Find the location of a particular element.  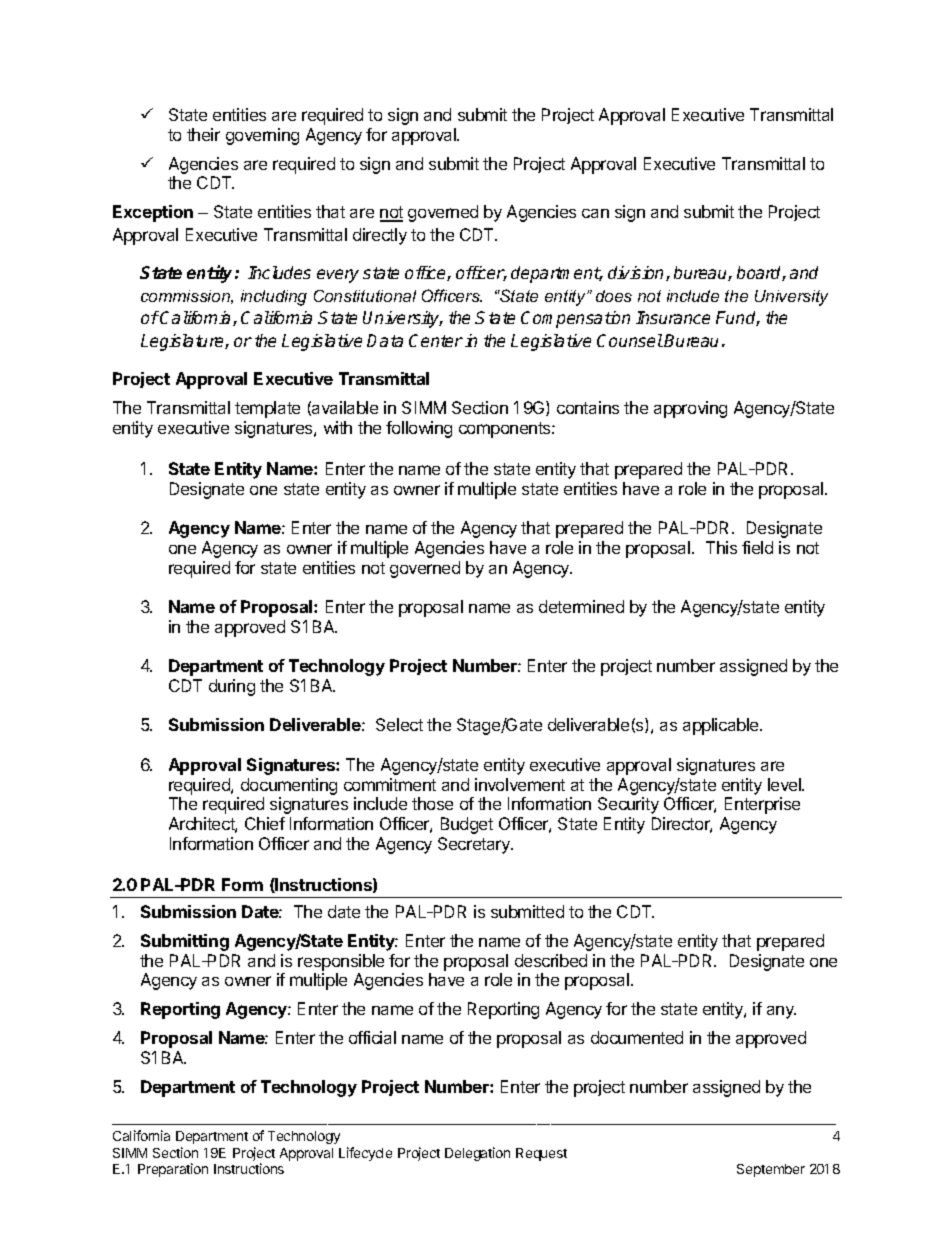

Security is located at coordinates (628, 805).
